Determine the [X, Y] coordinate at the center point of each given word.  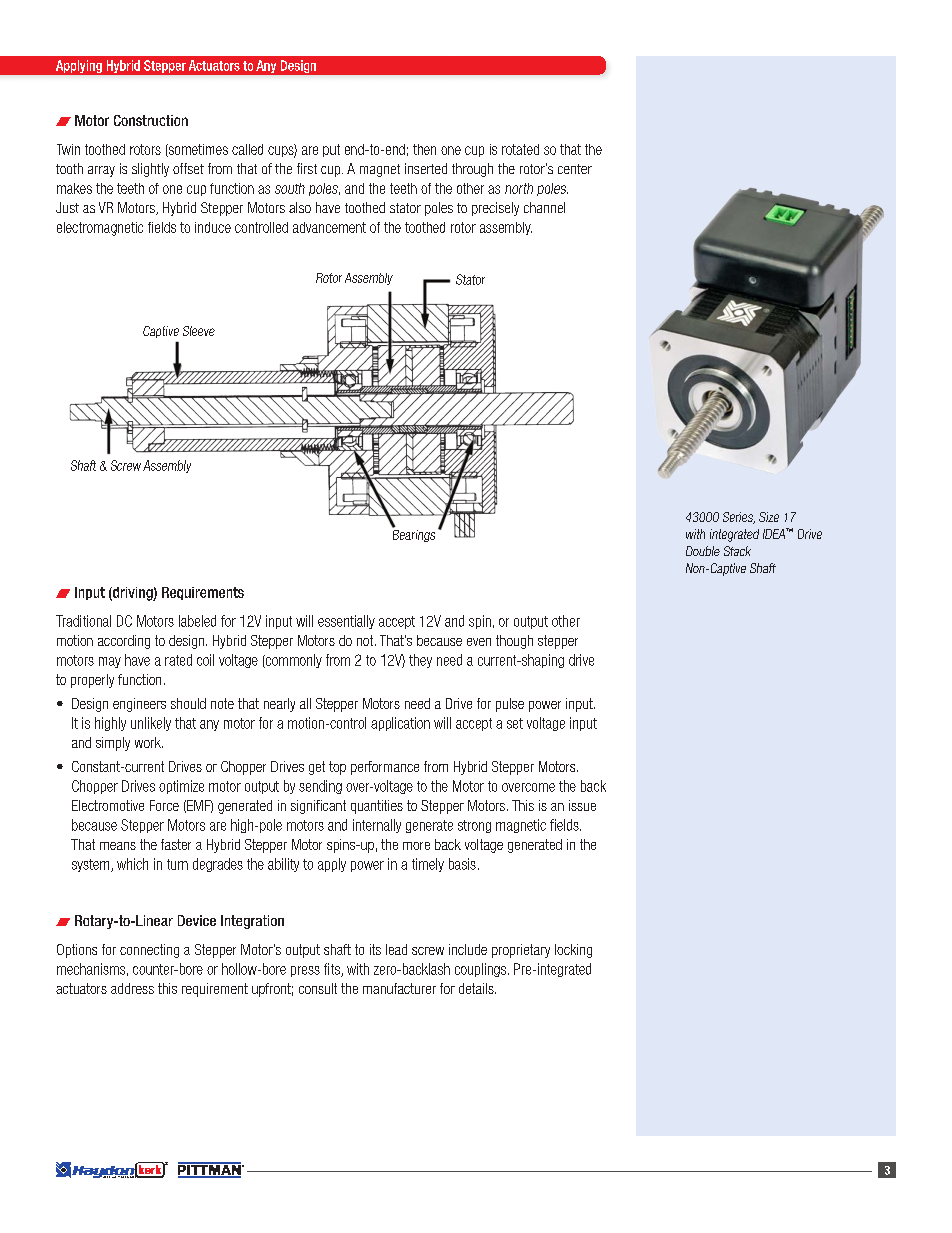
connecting [149, 951]
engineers [139, 705]
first [307, 168]
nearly [279, 705]
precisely [495, 209]
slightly [150, 170]
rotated [520, 149]
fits [333, 970]
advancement [329, 227]
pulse [510, 705]
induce [213, 227]
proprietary [521, 951]
